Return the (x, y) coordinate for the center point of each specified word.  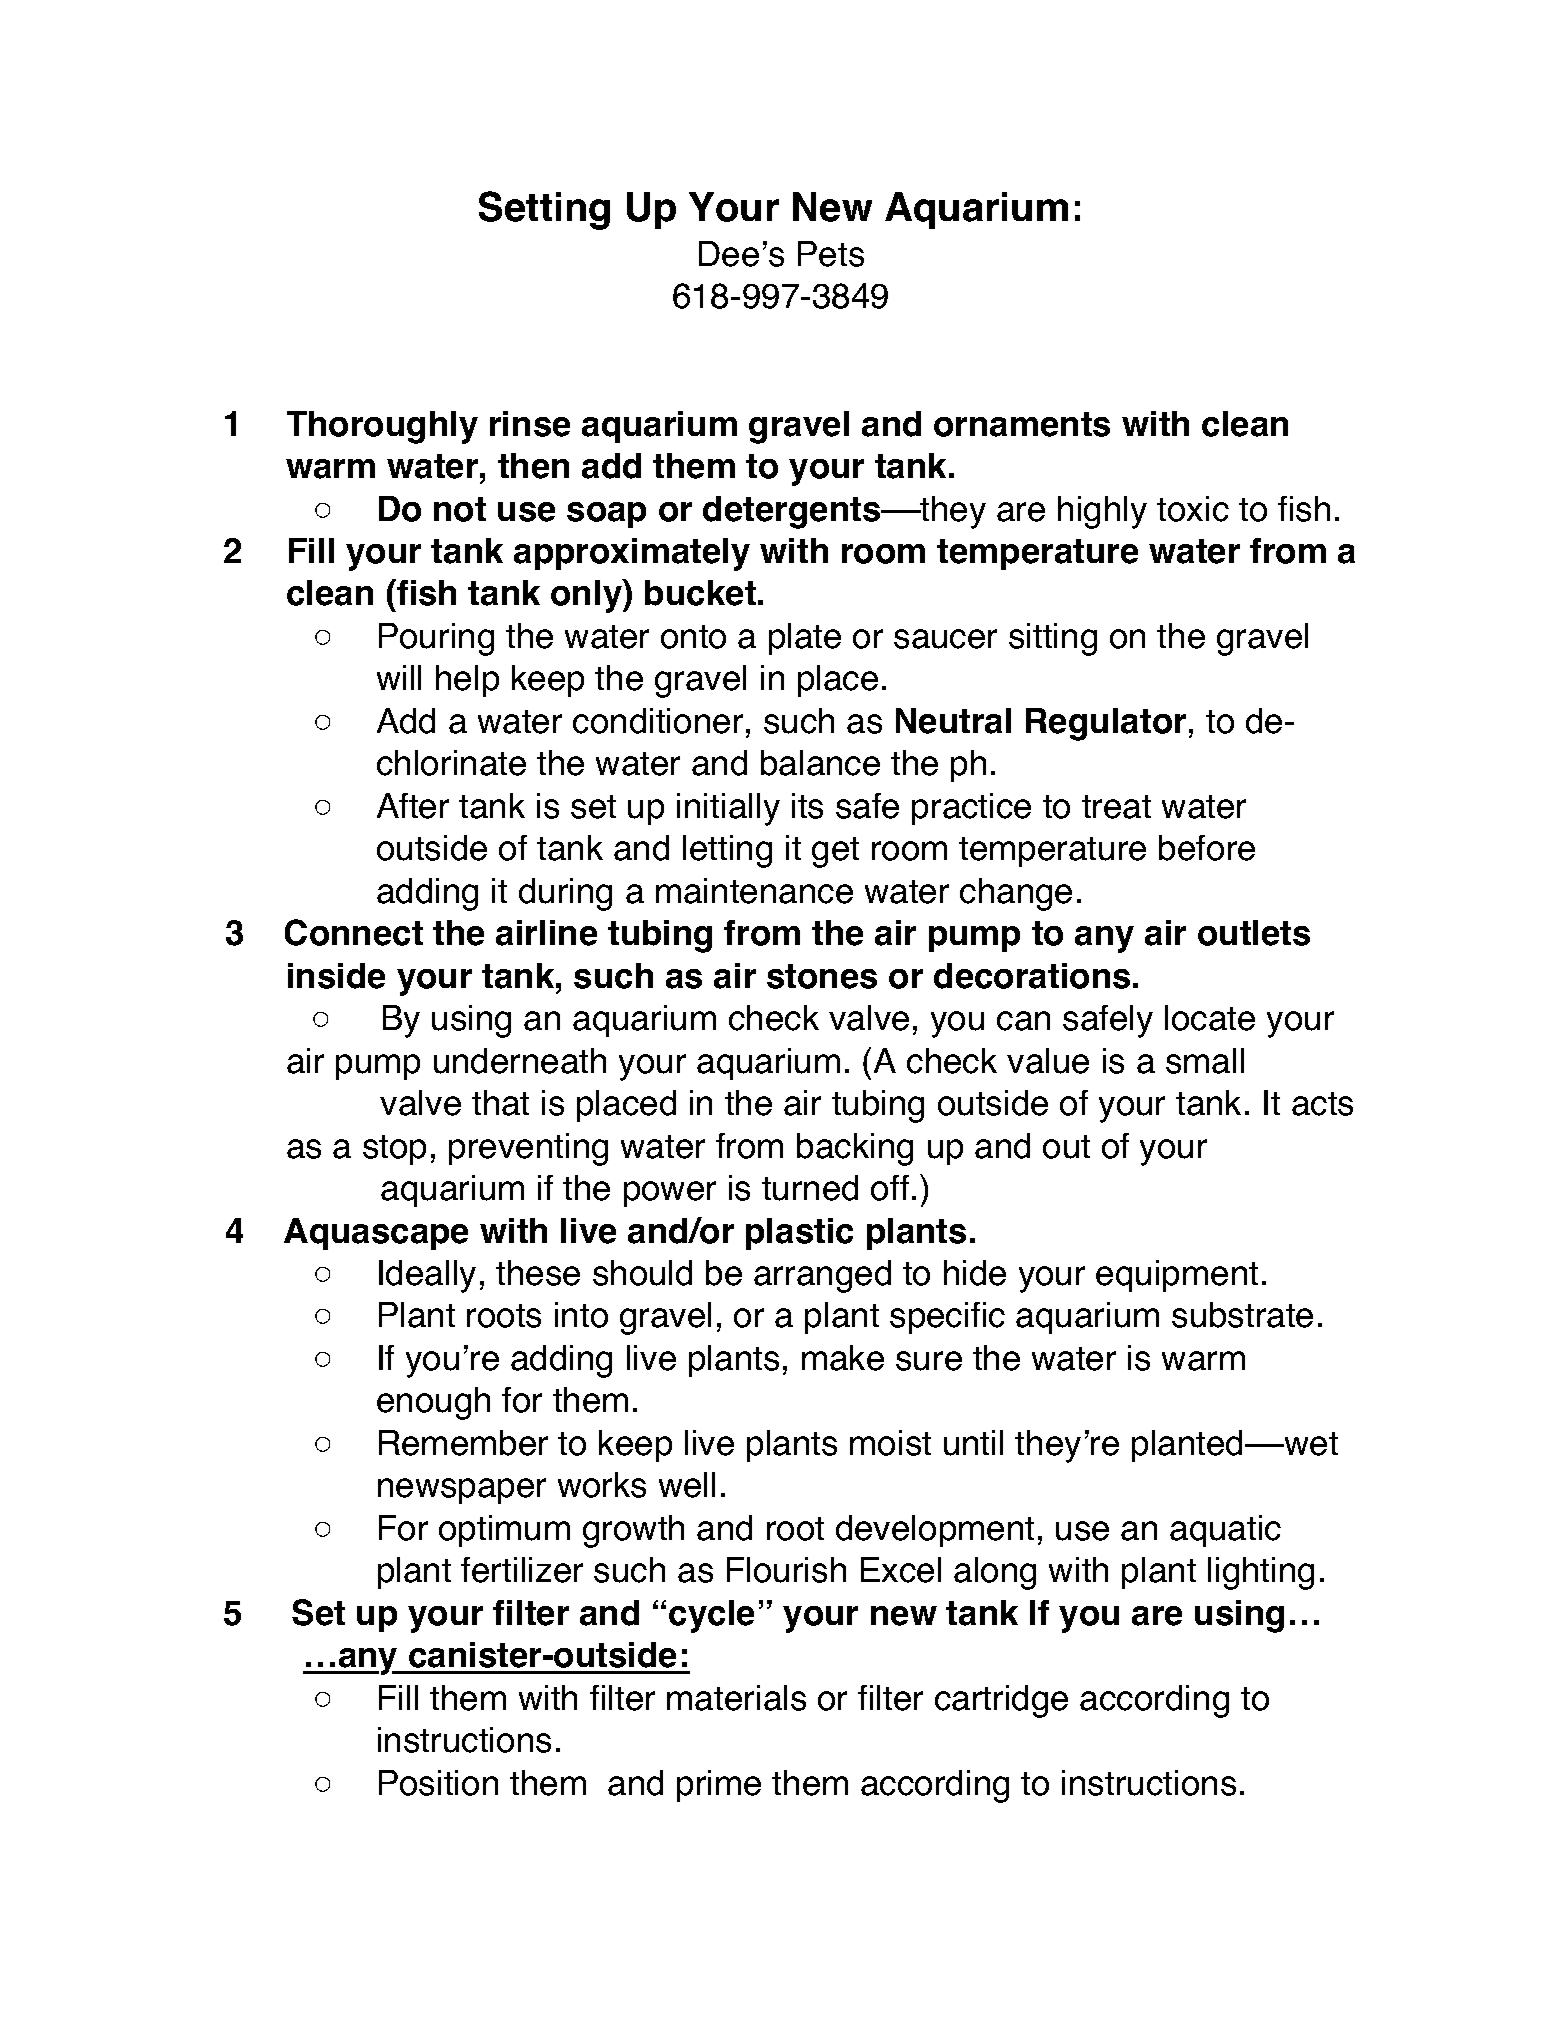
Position (438, 1783)
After (413, 806)
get (835, 852)
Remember (463, 1443)
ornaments (1022, 424)
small (1205, 1061)
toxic (1193, 509)
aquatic (1225, 1531)
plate (805, 639)
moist (890, 1443)
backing (855, 1149)
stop (394, 1150)
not (460, 509)
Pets (831, 254)
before (1207, 848)
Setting (544, 210)
